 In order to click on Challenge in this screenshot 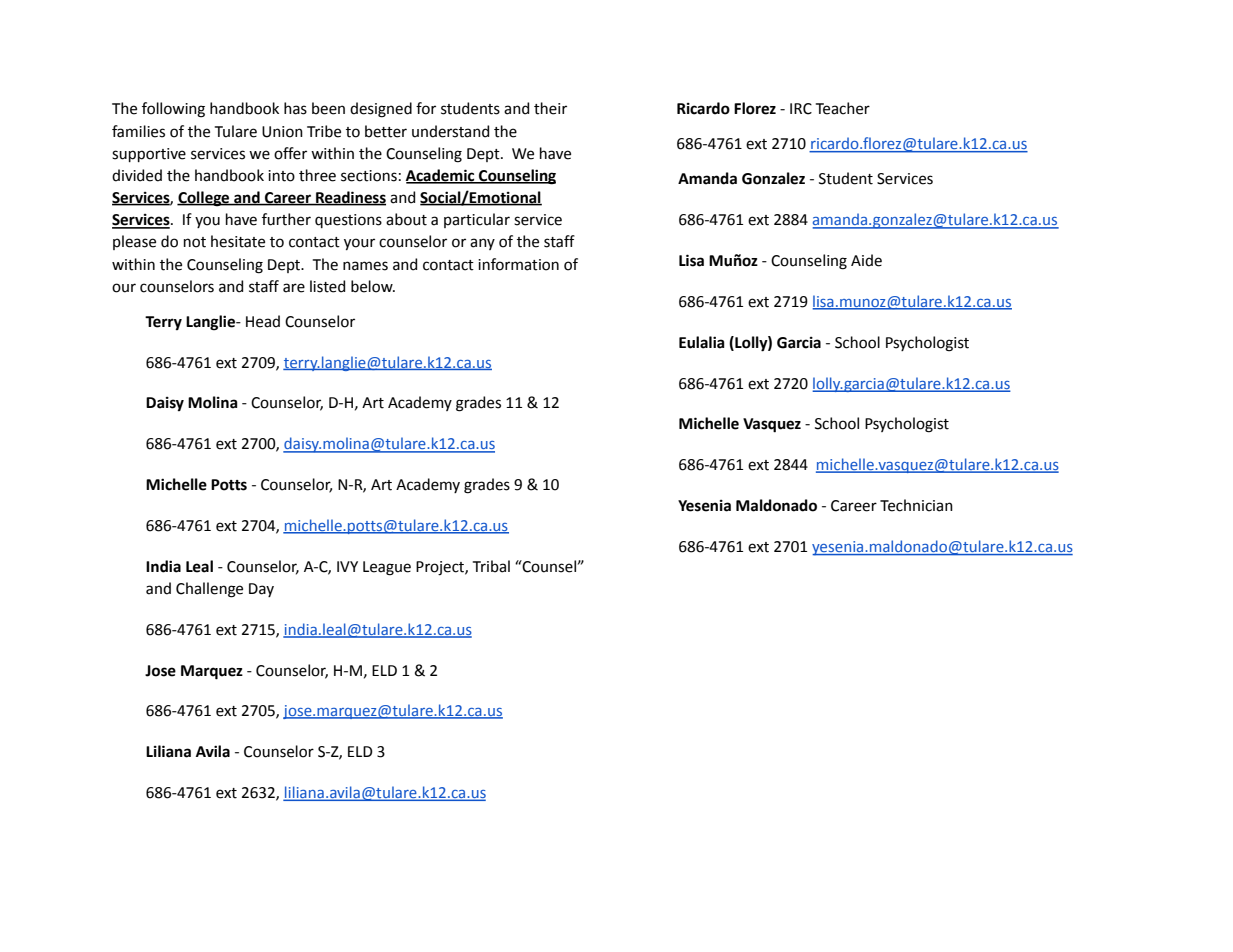, I will do `click(209, 590)`.
